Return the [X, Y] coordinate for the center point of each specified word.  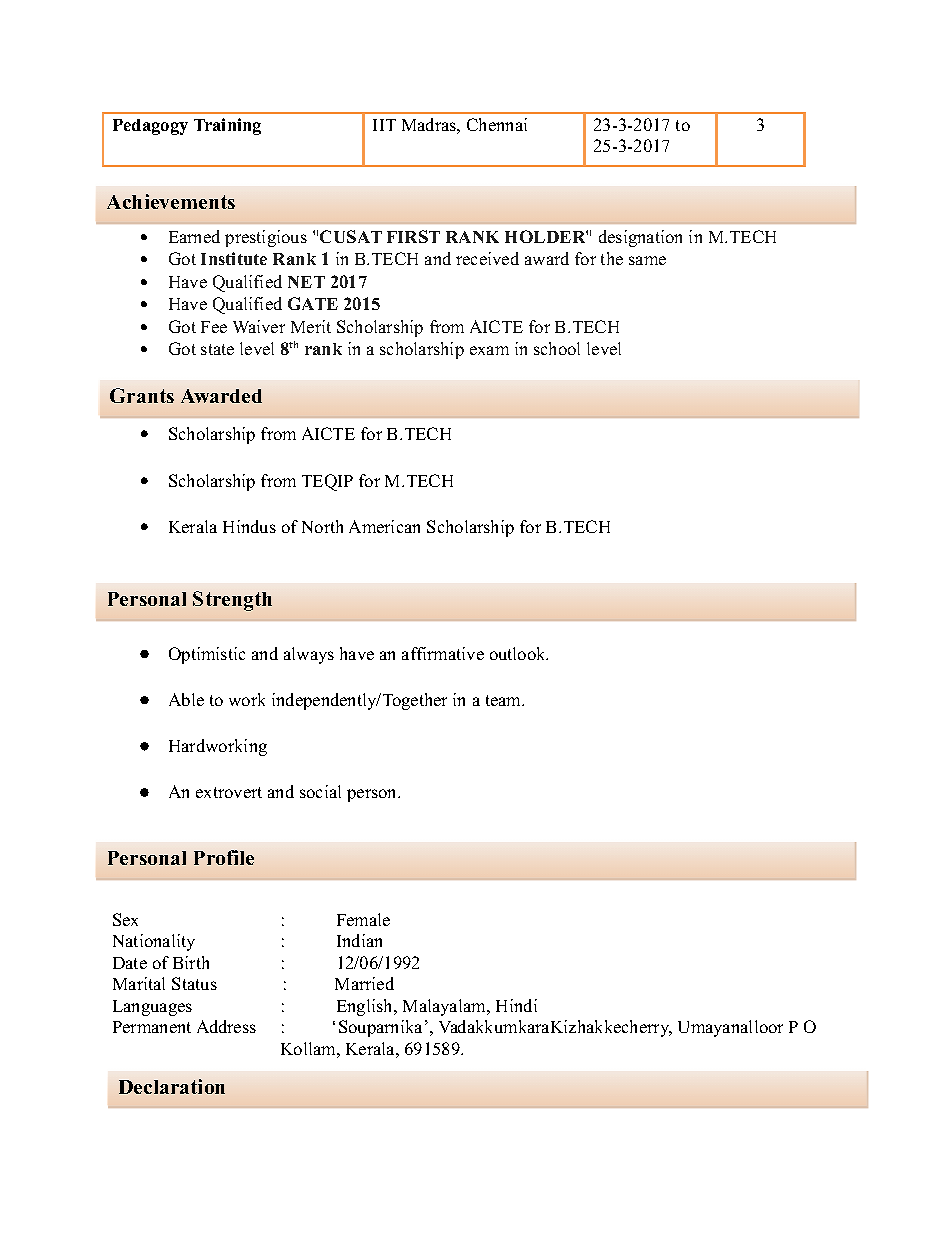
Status [194, 983]
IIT [384, 125]
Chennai [497, 124]
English [366, 1007]
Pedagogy [150, 127]
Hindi [516, 1005]
